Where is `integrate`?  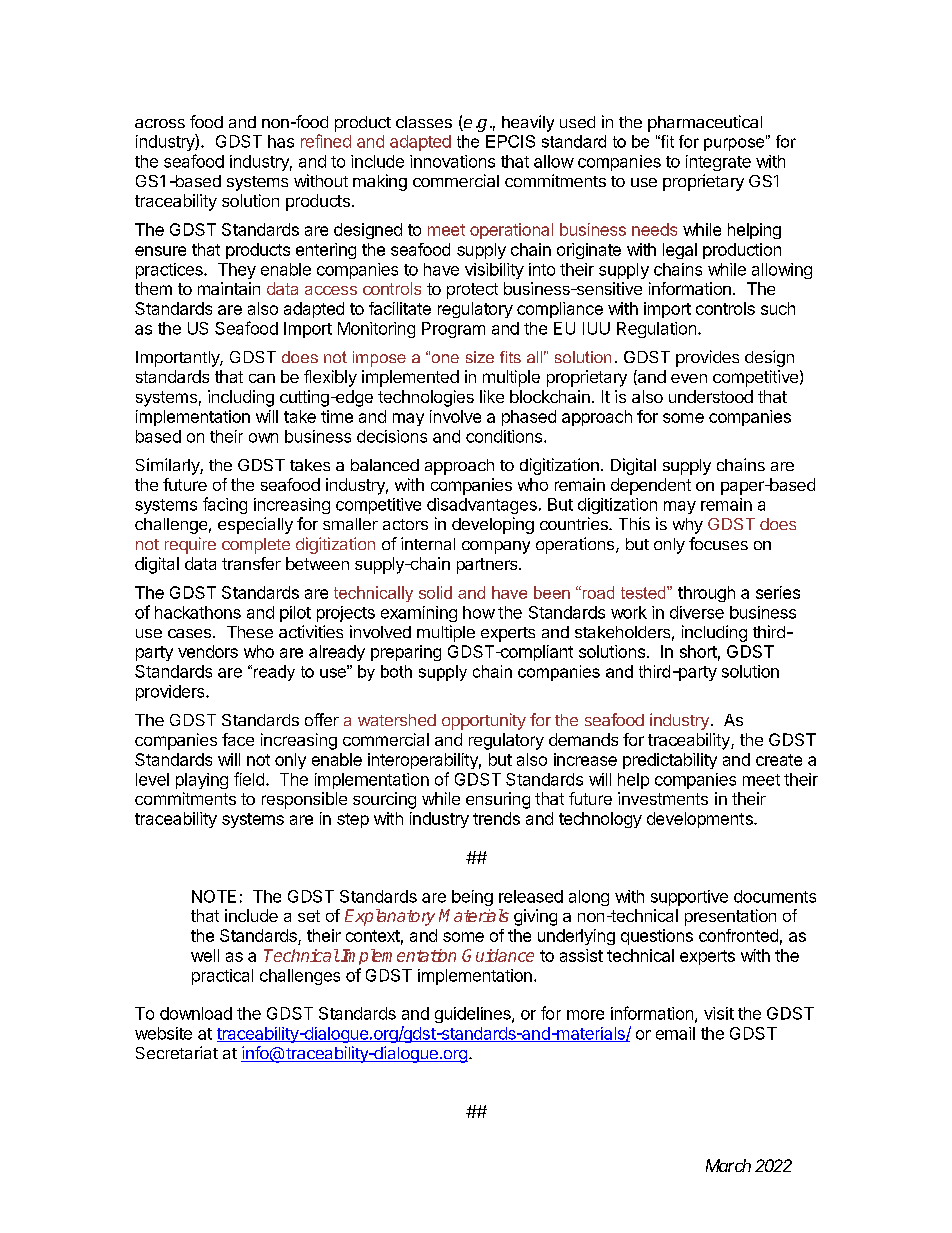
integrate is located at coordinates (718, 163).
